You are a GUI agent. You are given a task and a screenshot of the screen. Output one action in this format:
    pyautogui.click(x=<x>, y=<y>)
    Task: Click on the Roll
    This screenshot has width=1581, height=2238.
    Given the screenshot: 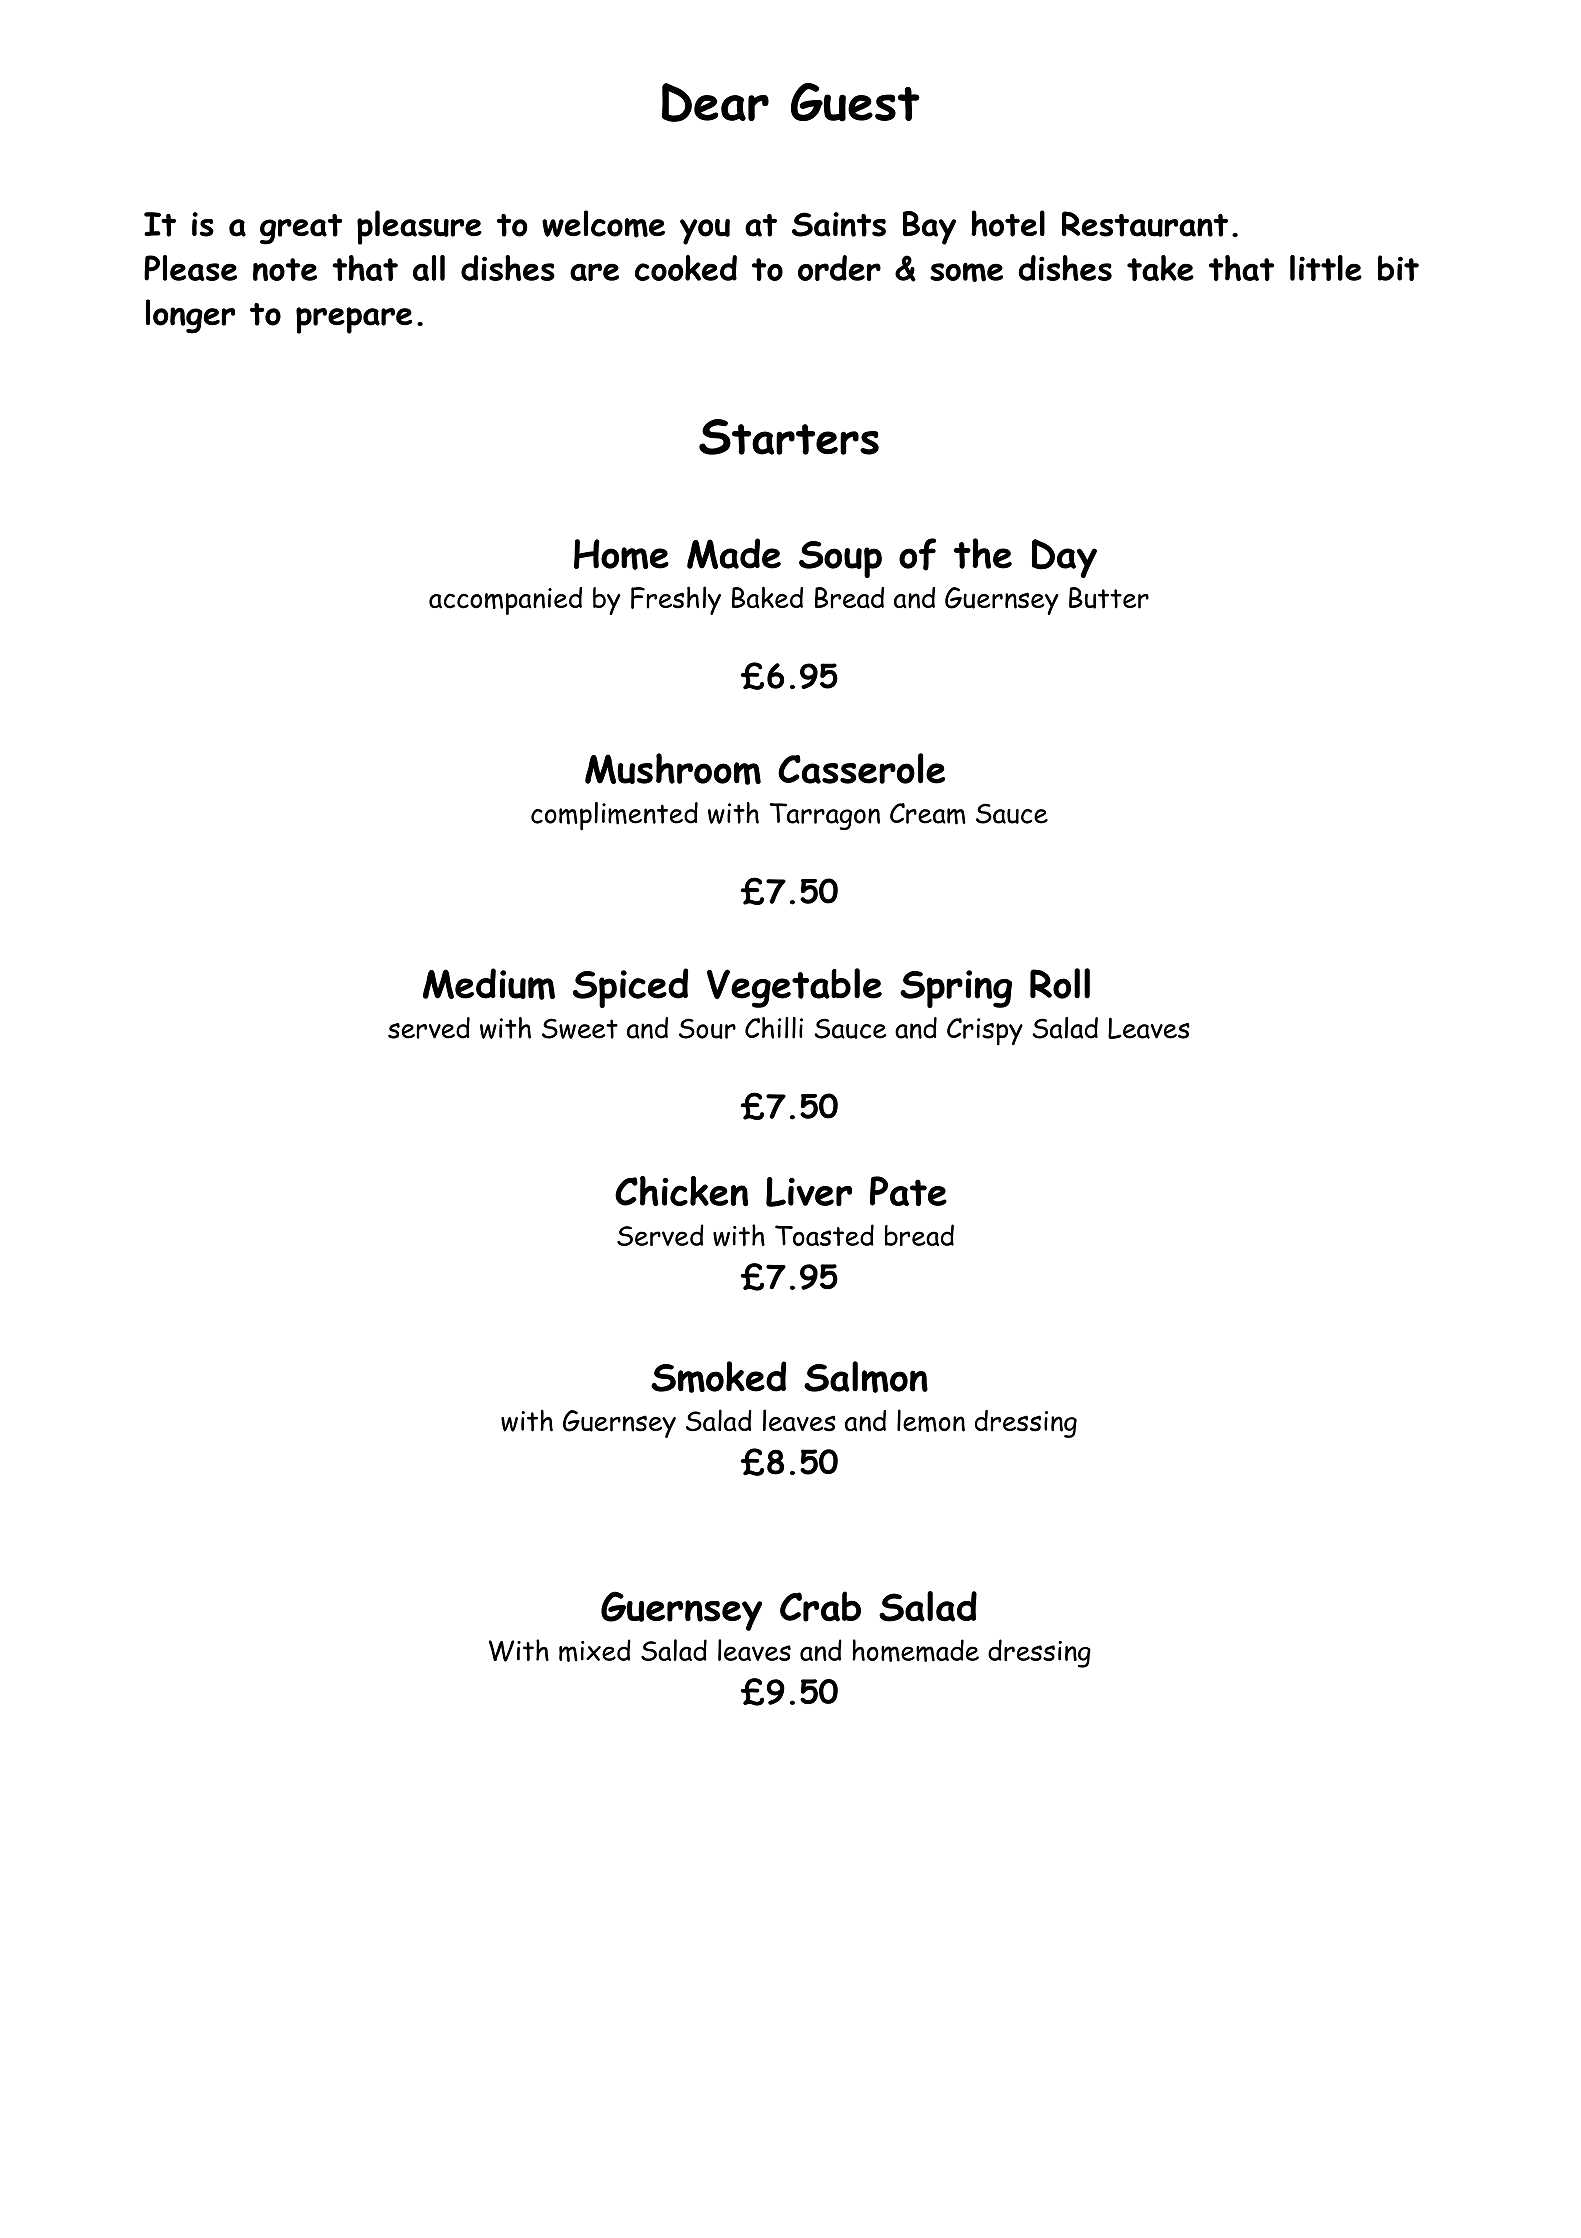 What is the action you would take?
    pyautogui.click(x=1060, y=983)
